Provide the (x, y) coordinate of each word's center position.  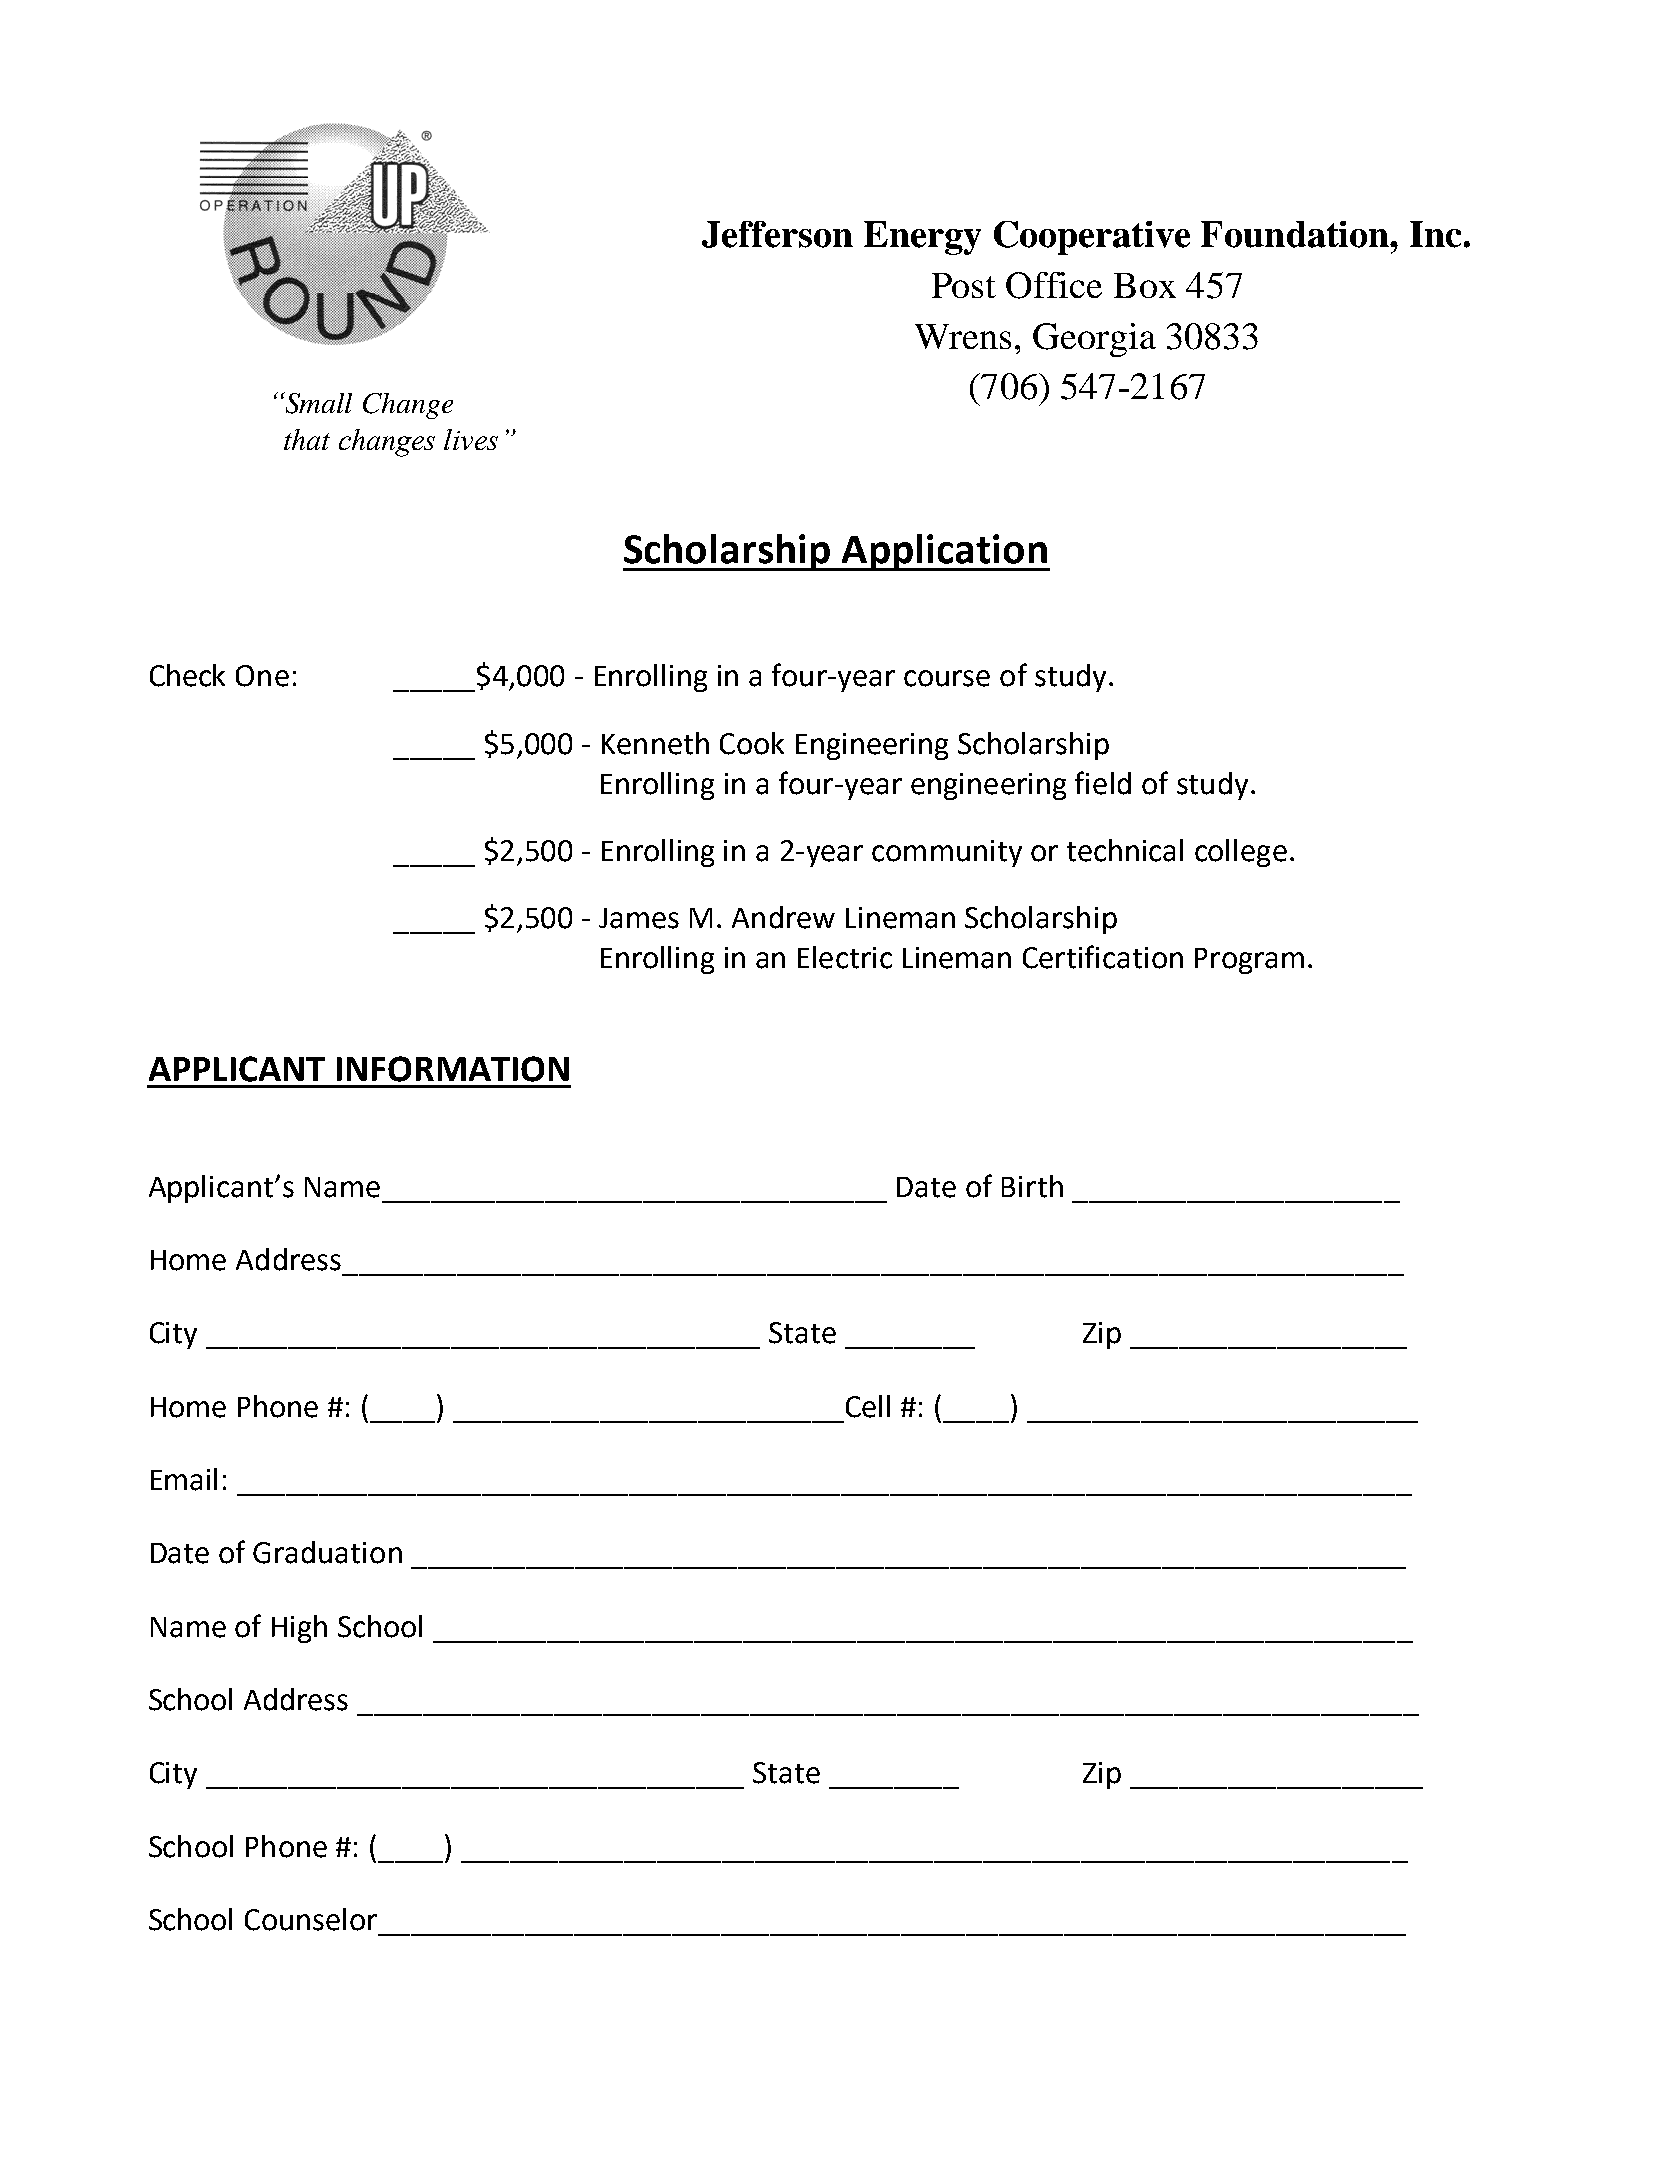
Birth (1032, 1186)
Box (1145, 285)
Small (317, 403)
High (299, 1629)
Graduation (327, 1552)
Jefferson (777, 234)
